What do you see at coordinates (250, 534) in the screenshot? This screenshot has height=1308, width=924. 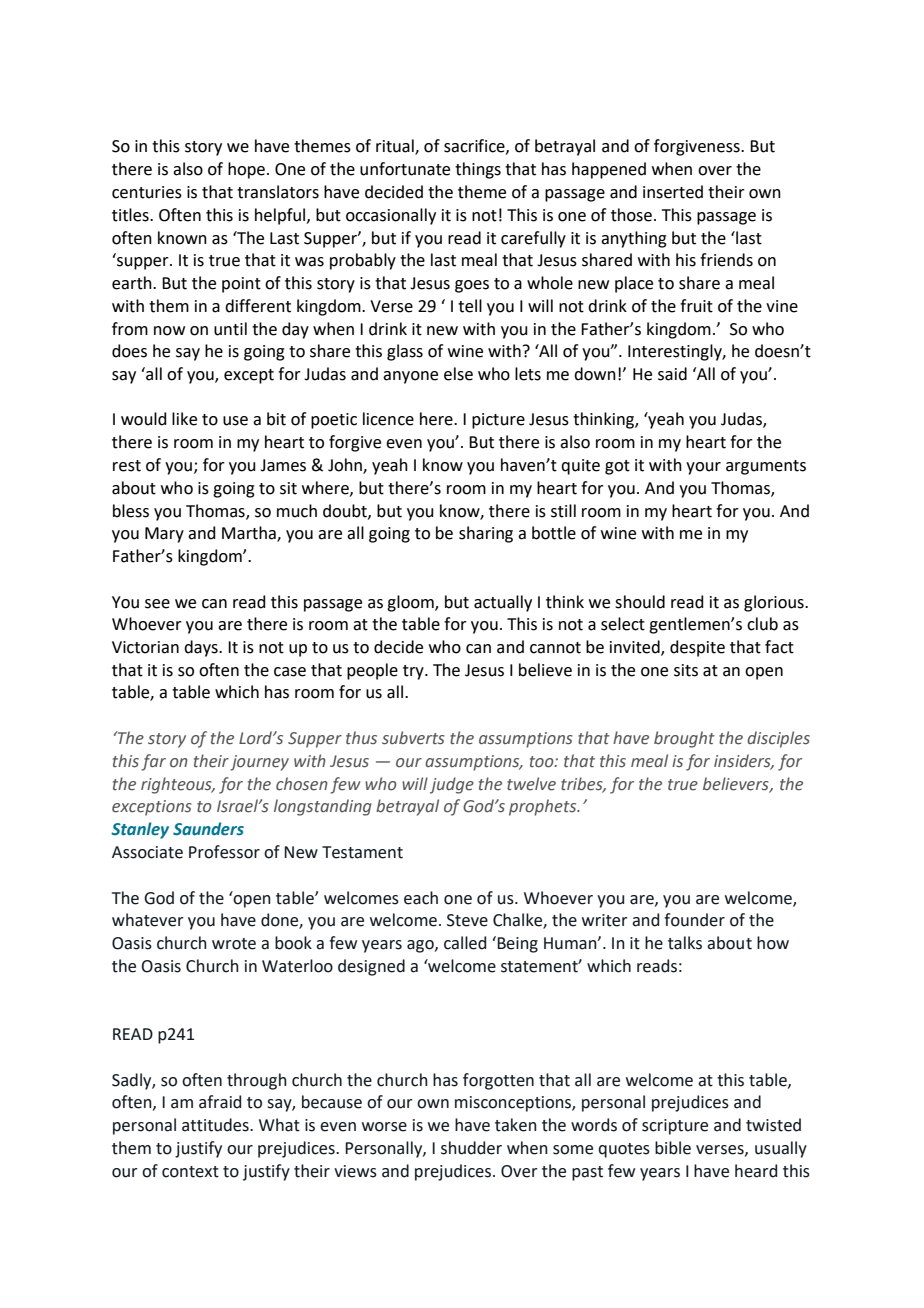 I see `Martha` at bounding box center [250, 534].
